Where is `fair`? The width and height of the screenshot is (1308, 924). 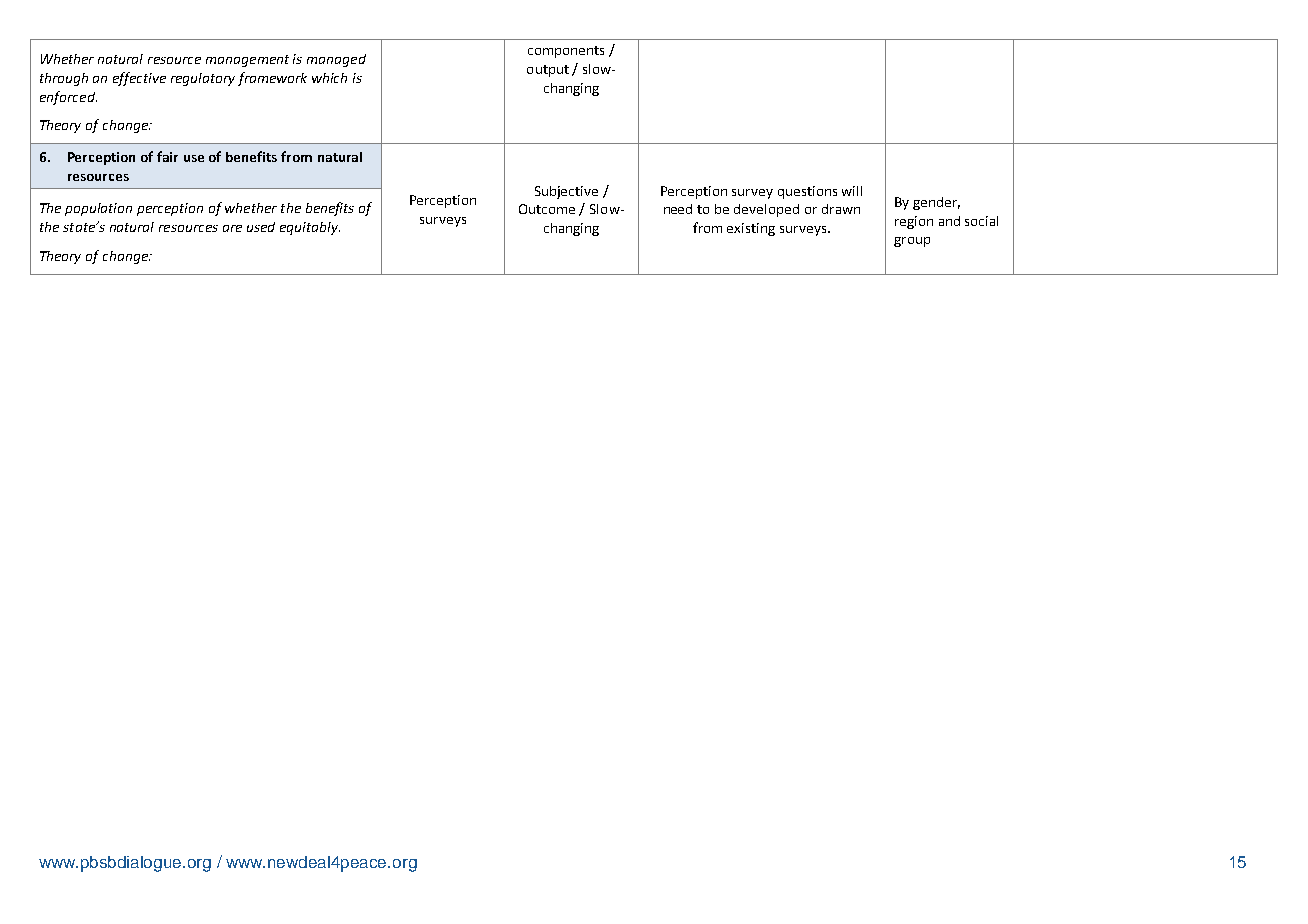
fair is located at coordinates (167, 156).
